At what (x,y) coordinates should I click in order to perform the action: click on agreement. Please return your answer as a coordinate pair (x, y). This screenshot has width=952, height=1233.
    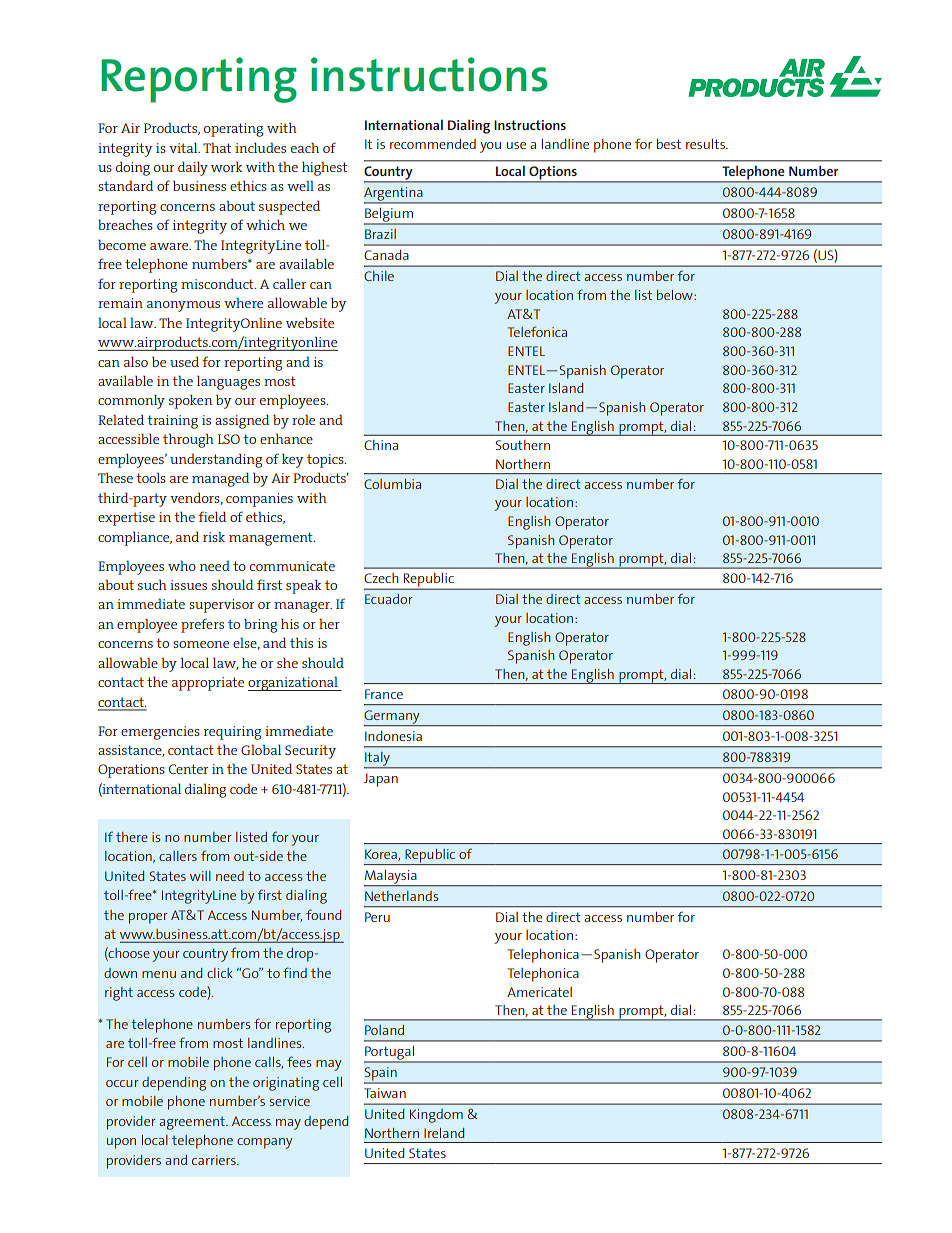
    Looking at the image, I should click on (193, 1123).
